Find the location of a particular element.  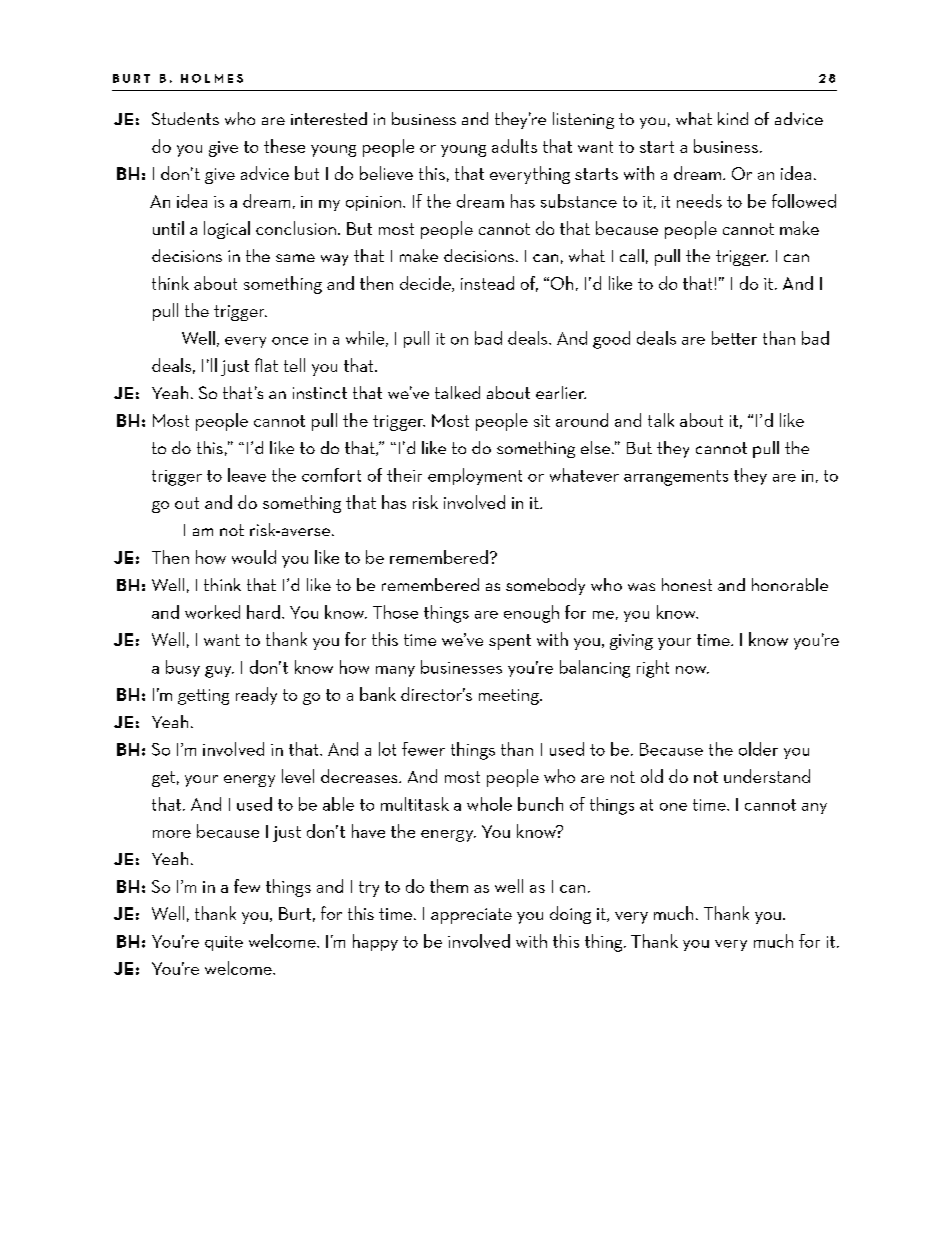

guy is located at coordinates (219, 672).
